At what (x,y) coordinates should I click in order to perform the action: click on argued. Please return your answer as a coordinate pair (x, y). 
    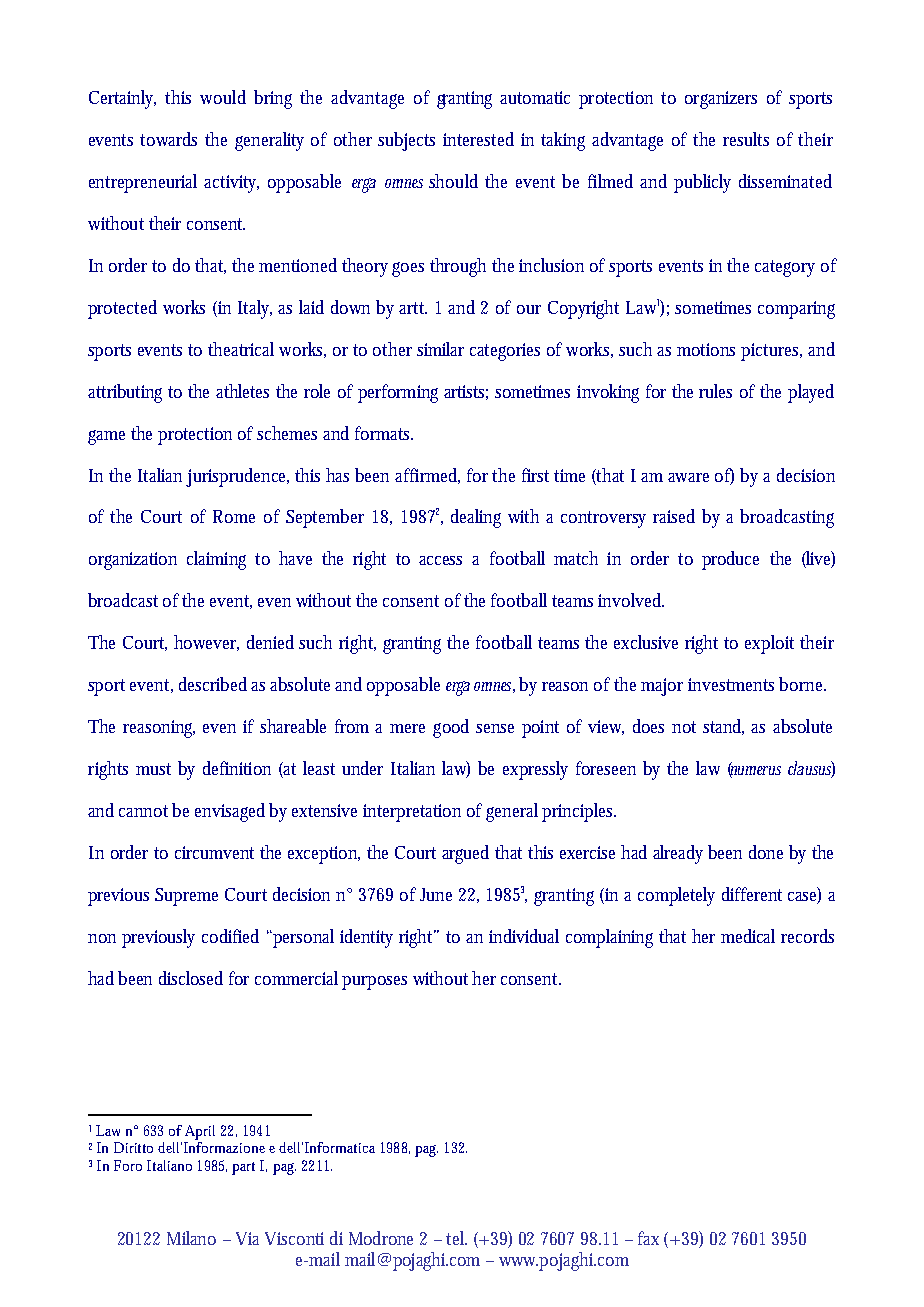
    Looking at the image, I should click on (465, 854).
